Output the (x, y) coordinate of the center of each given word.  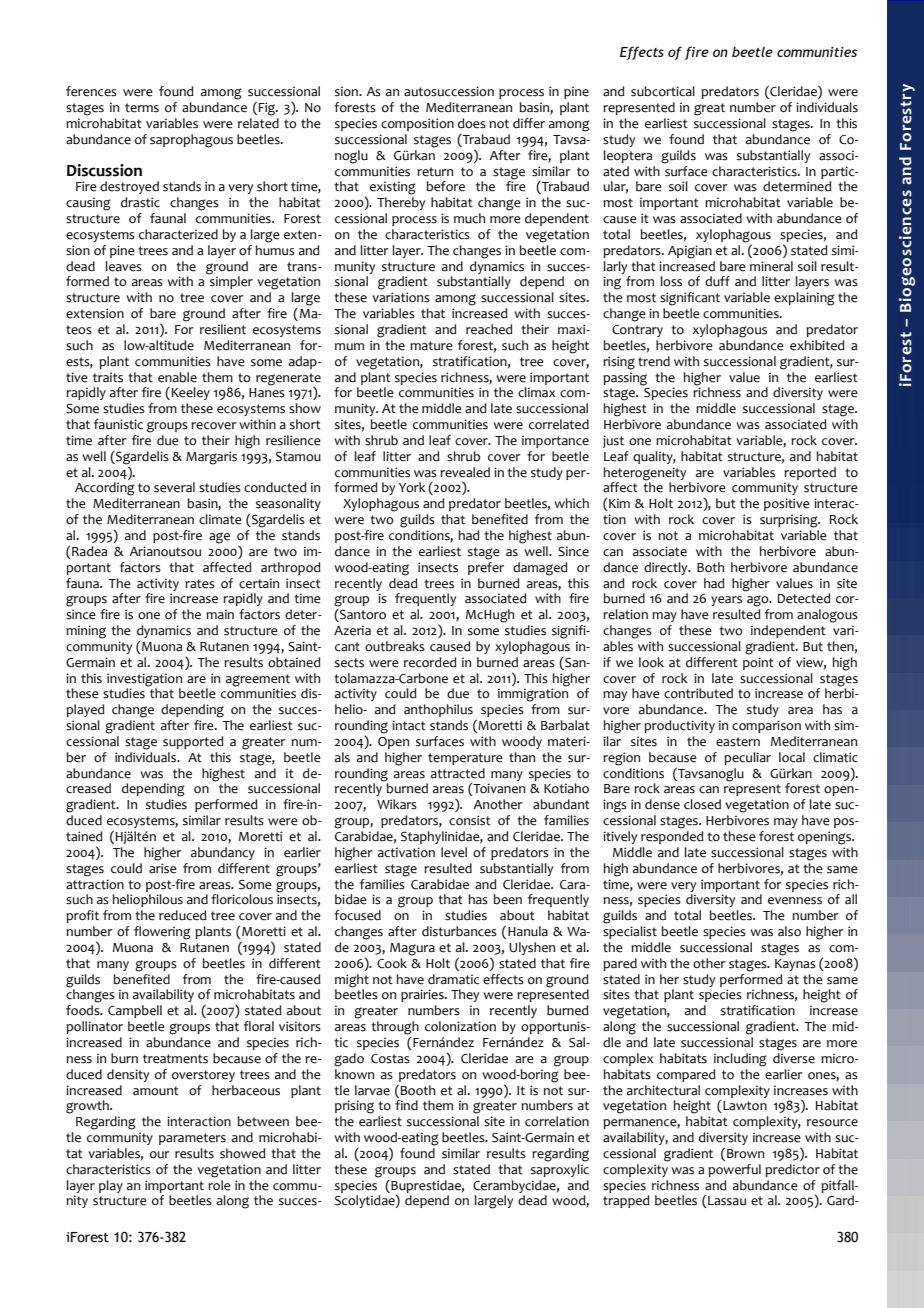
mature (431, 346)
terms (142, 108)
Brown (745, 1154)
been (507, 899)
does (472, 123)
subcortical (663, 91)
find (406, 1105)
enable (177, 377)
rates (200, 584)
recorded (430, 662)
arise (163, 868)
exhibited (817, 345)
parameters (192, 1139)
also (789, 931)
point (758, 663)
